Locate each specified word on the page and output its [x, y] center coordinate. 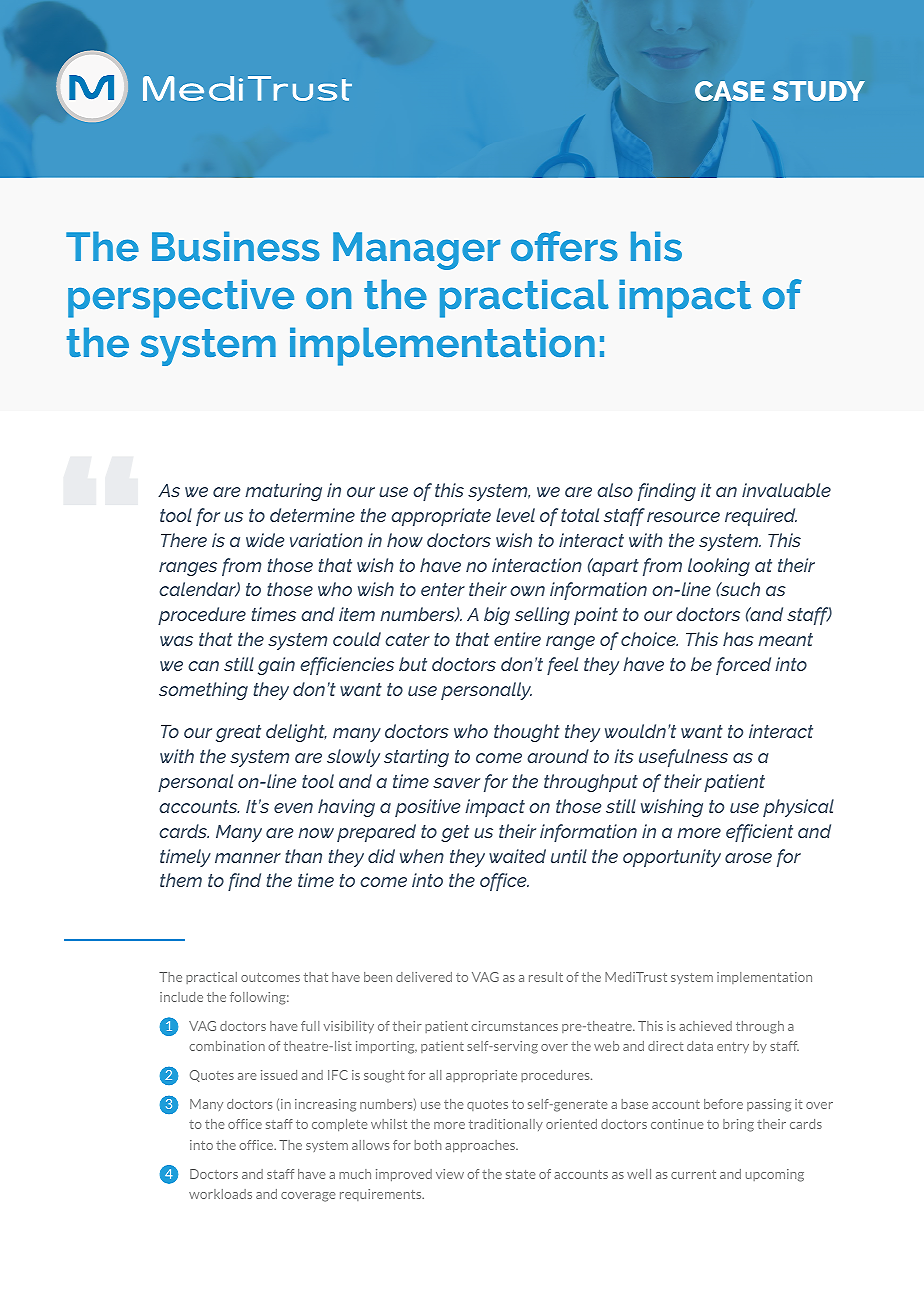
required [761, 517]
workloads [220, 1194]
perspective [181, 298]
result [546, 977]
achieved [705, 1026]
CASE [730, 92]
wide [265, 540]
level [515, 515]
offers [564, 246]
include [181, 997]
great [238, 733]
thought [527, 733]
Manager [416, 251]
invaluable [786, 490]
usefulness [683, 758]
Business [236, 246]
